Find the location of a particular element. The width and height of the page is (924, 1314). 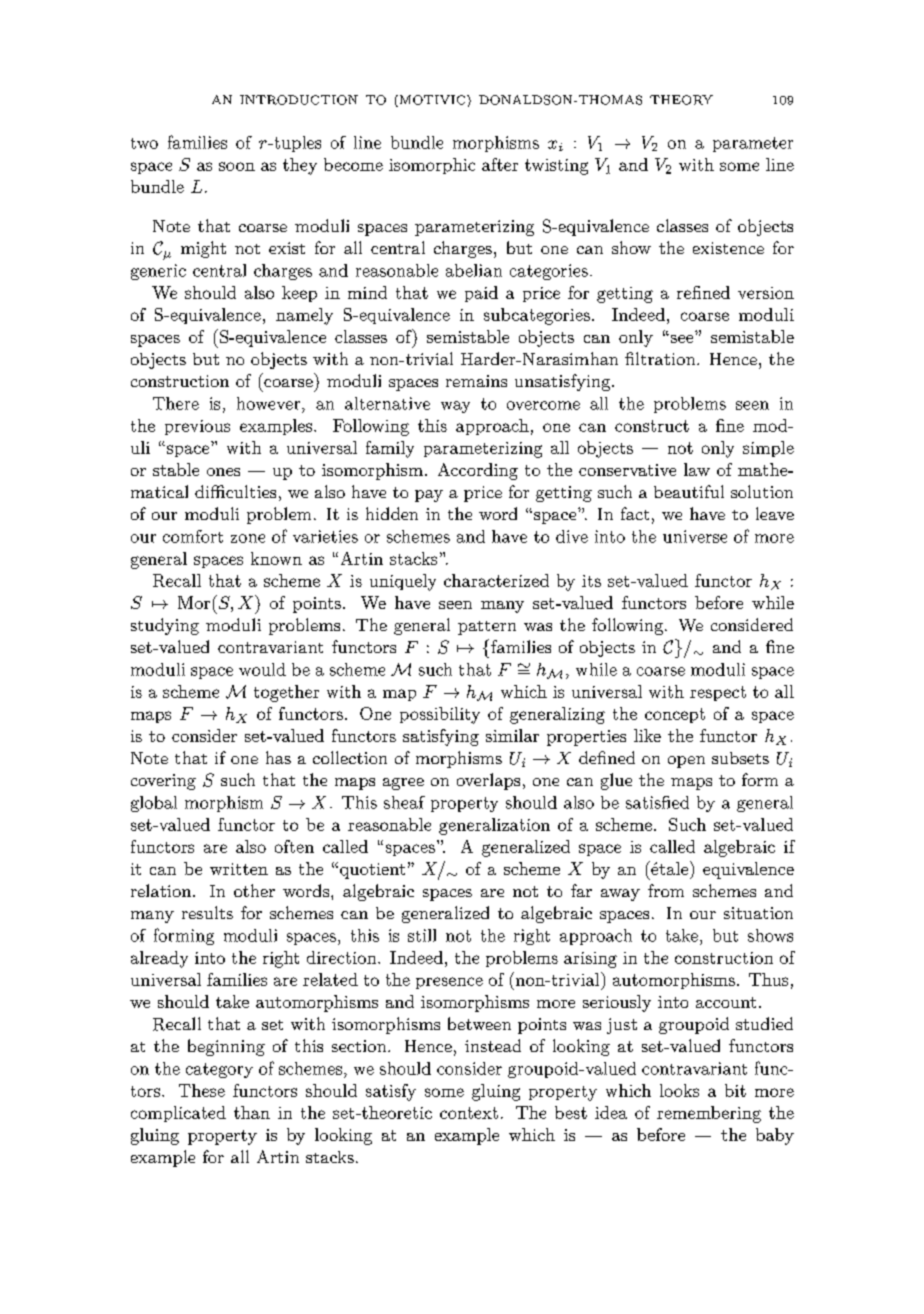

isomorphic is located at coordinates (432, 166).
